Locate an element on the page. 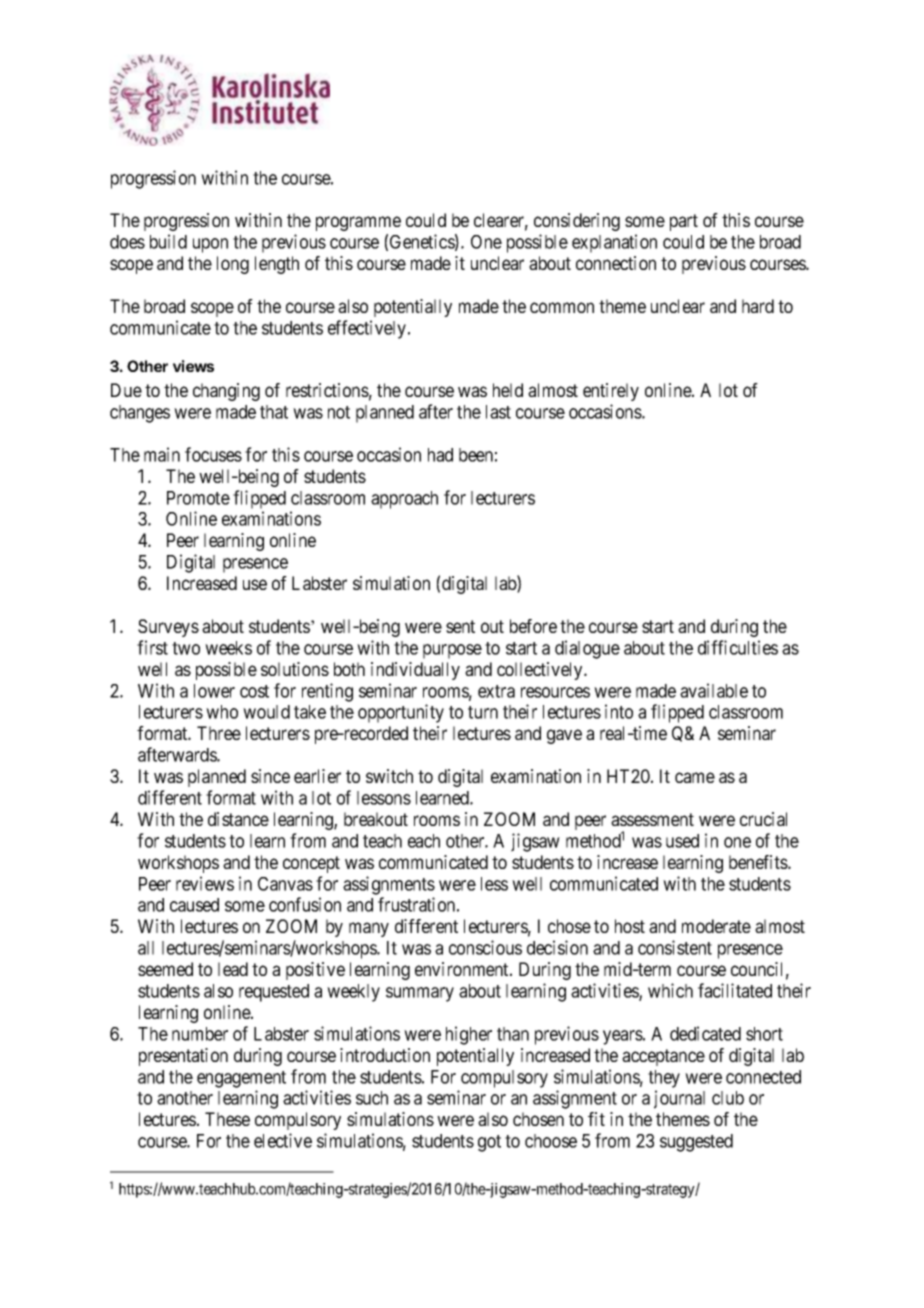 Image resolution: width=924 pixels, height=1308 pixels. lower is located at coordinates (214, 691).
